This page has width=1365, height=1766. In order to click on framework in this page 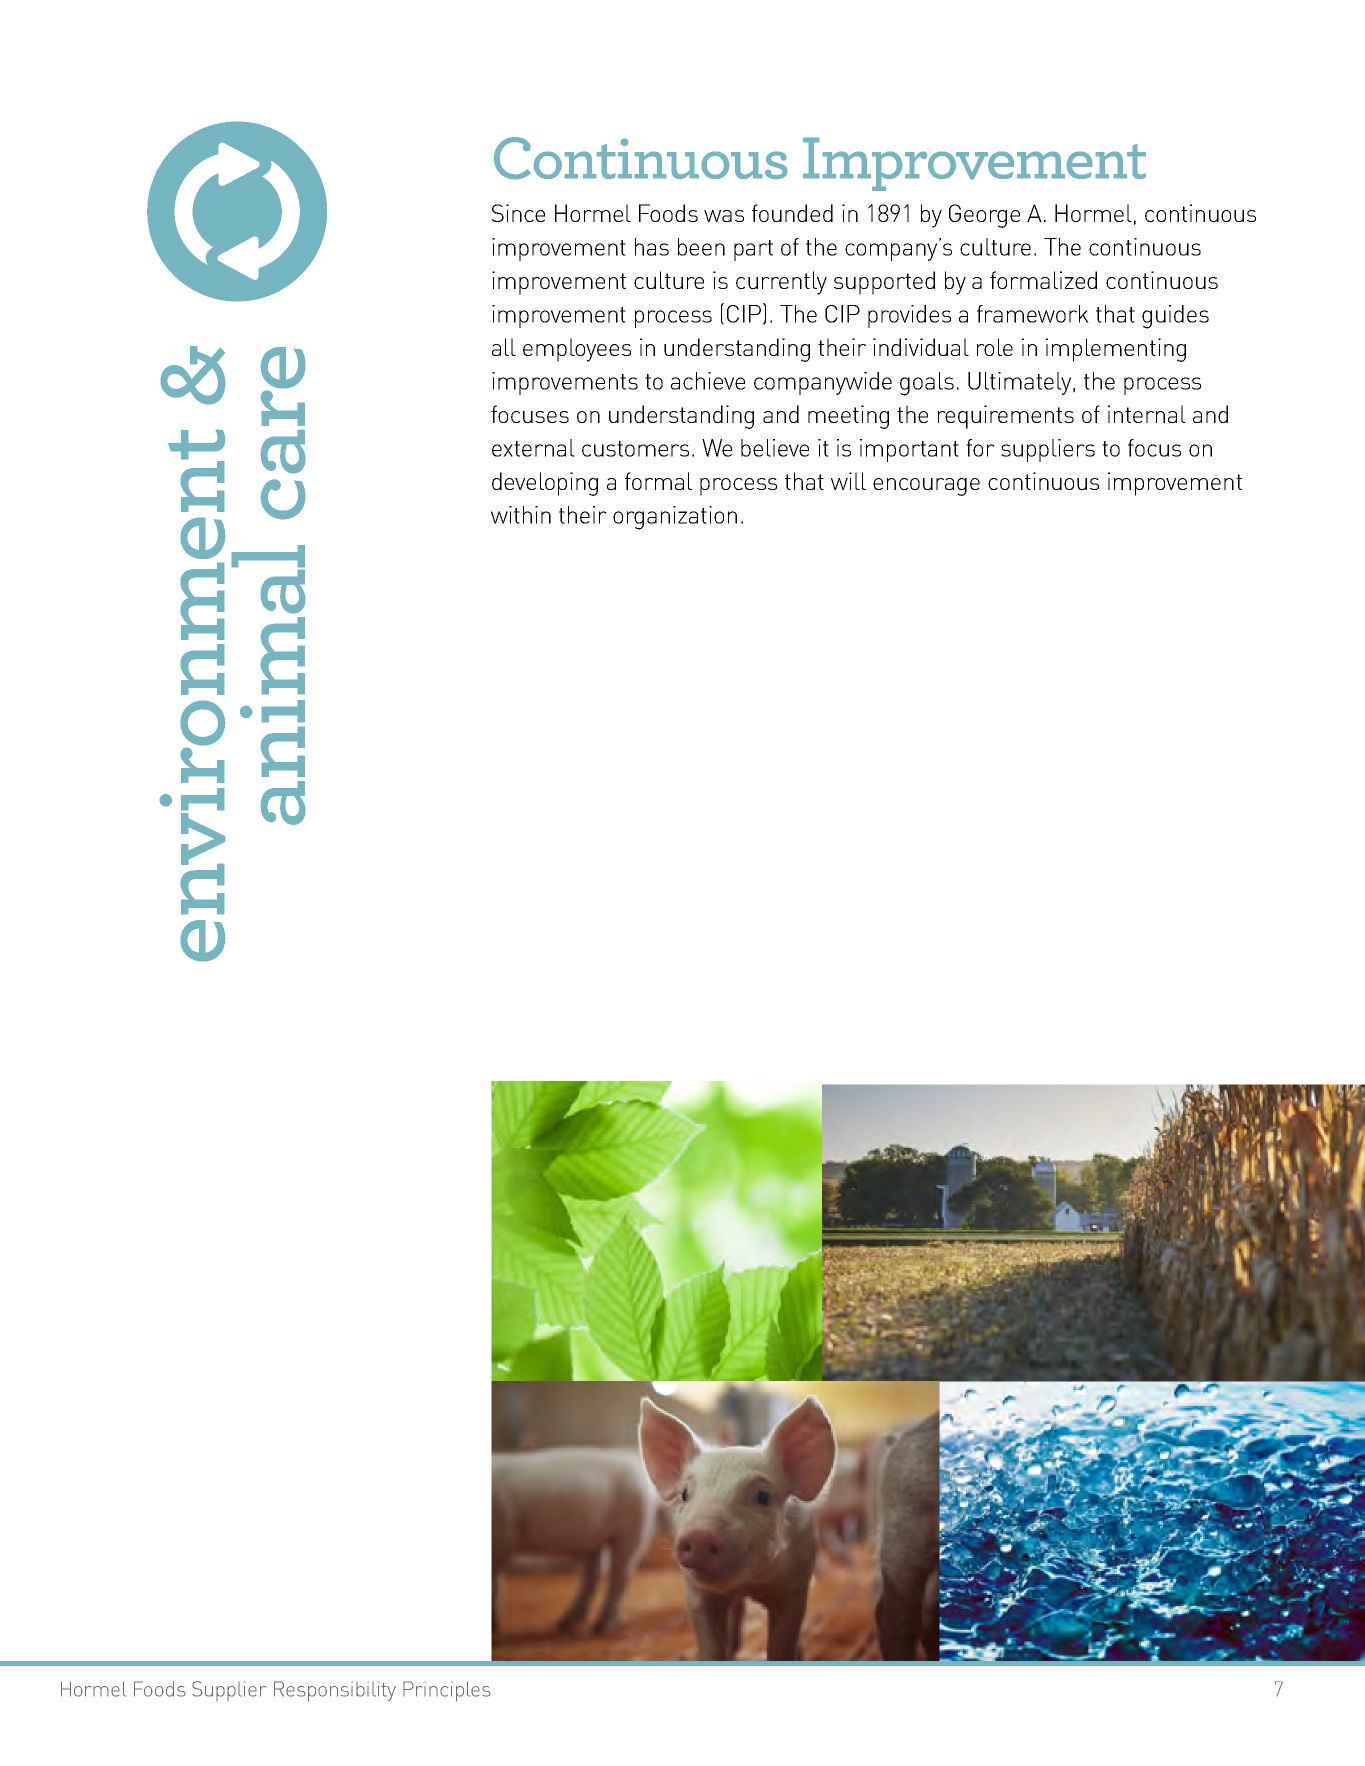, I will do `click(1033, 314)`.
